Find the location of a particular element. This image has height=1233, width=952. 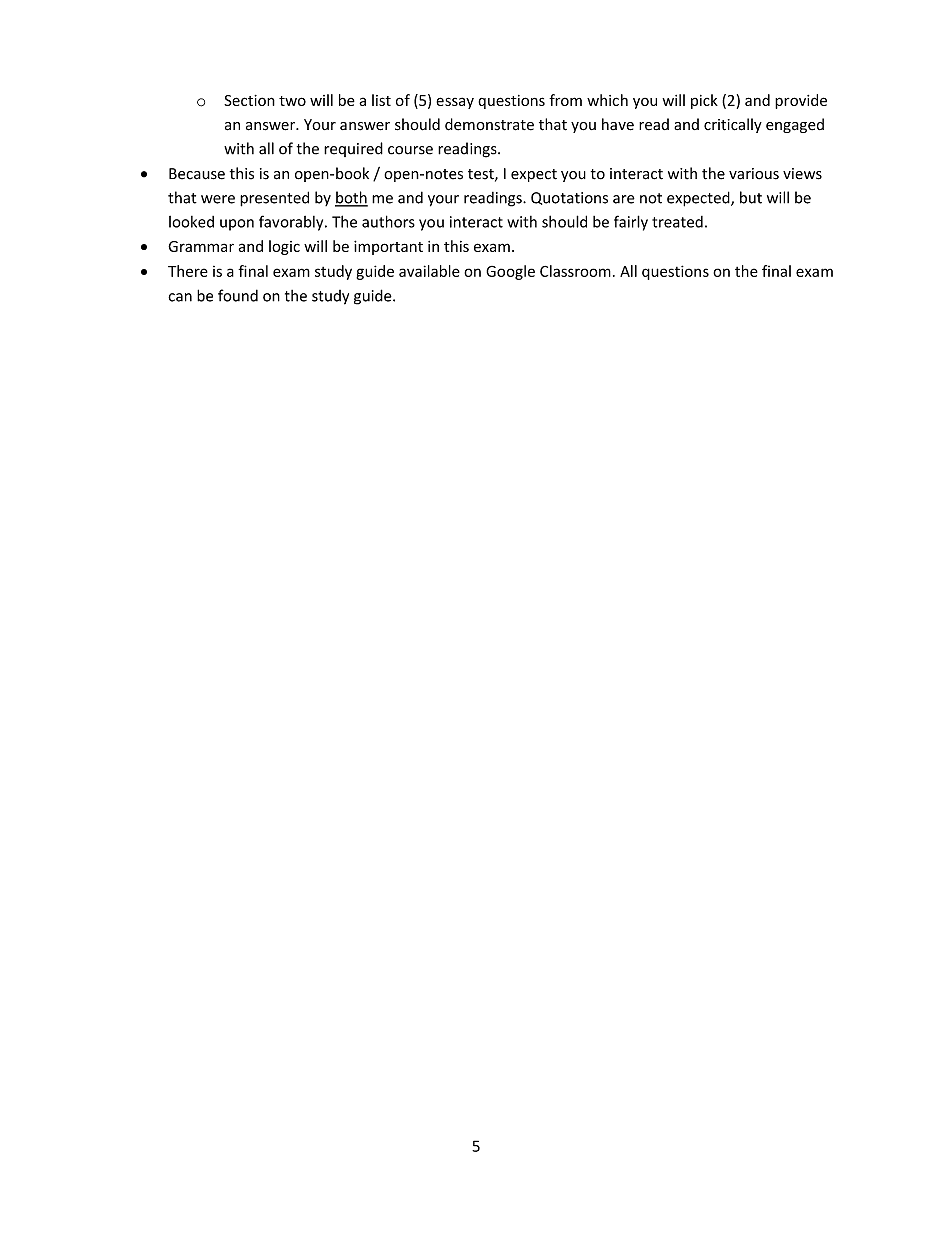

but is located at coordinates (751, 197).
